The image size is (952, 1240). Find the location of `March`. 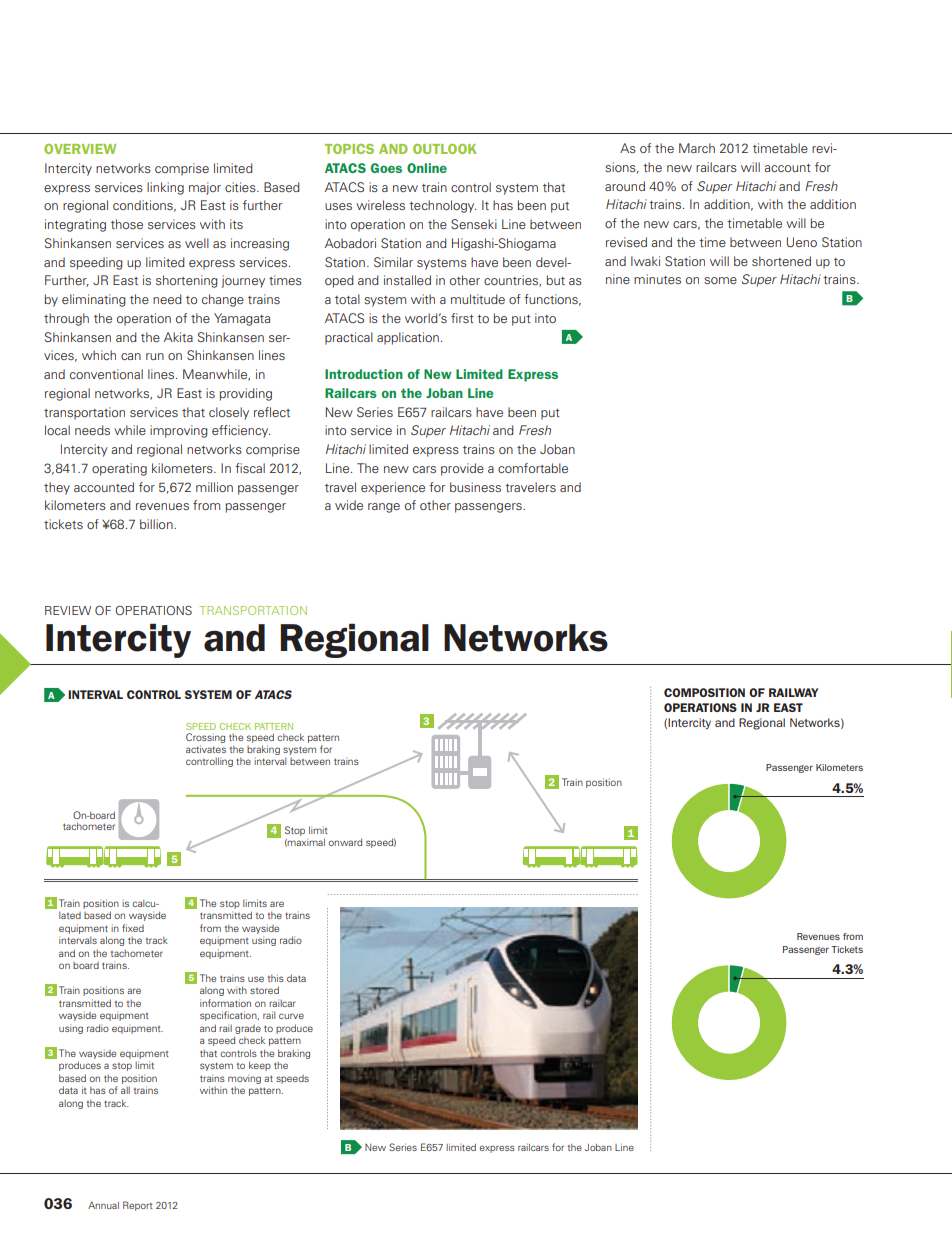

March is located at coordinates (697, 148).
